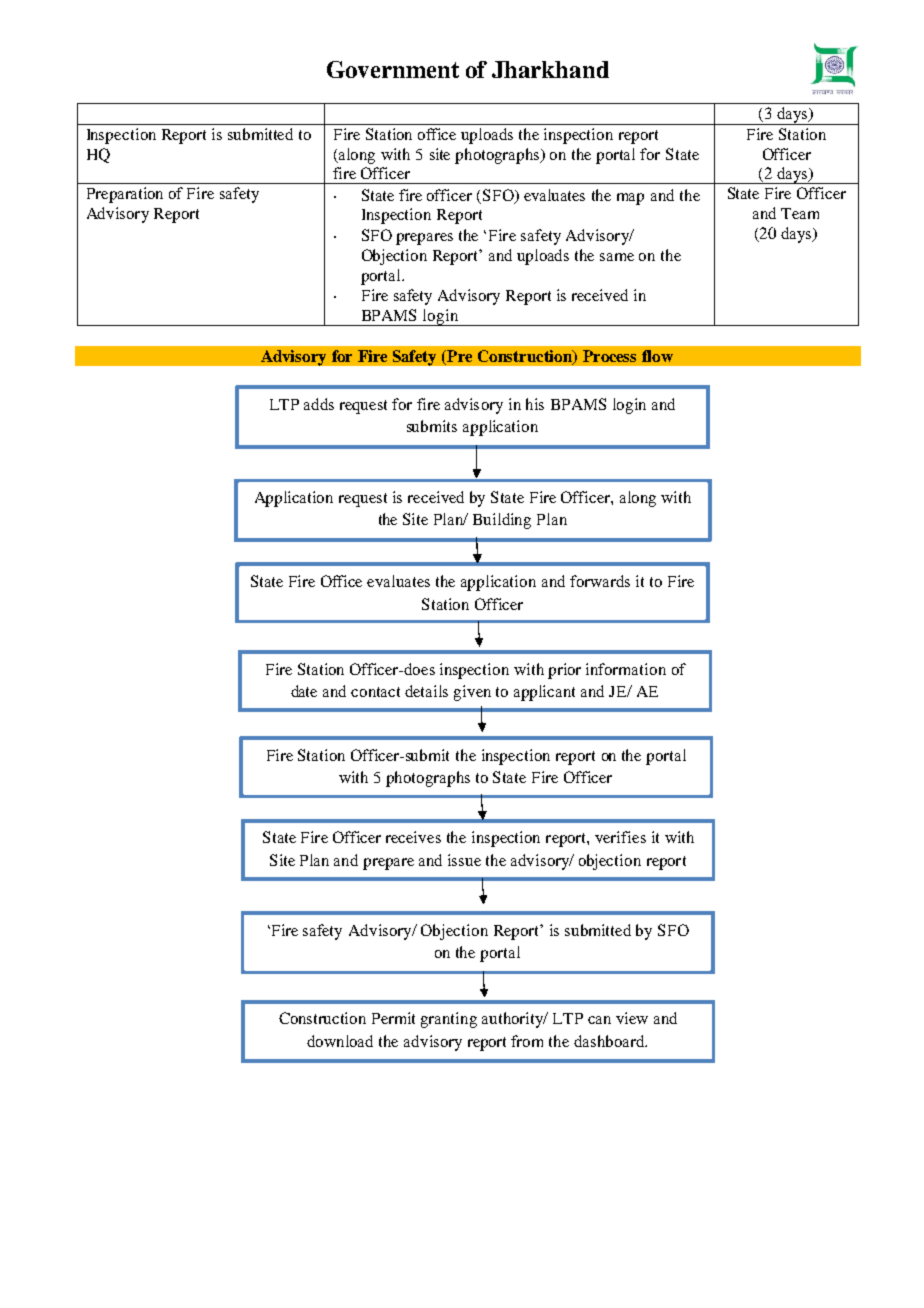 This screenshot has height=1308, width=924. I want to click on from, so click(527, 1041).
